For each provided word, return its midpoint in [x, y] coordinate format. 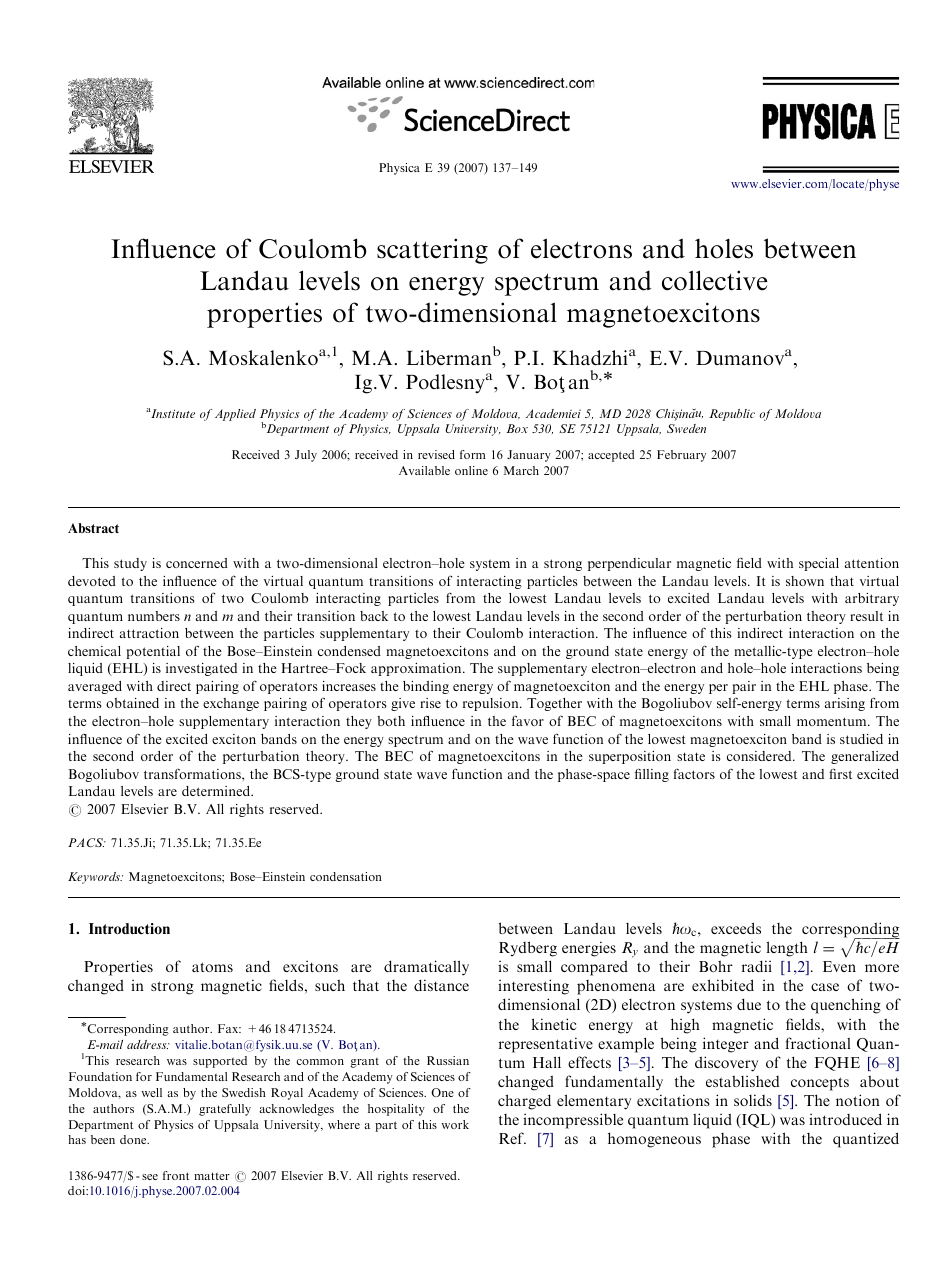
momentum [833, 721]
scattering [432, 251]
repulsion [492, 704]
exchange [231, 704]
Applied [235, 415]
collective [715, 280]
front [176, 1175]
